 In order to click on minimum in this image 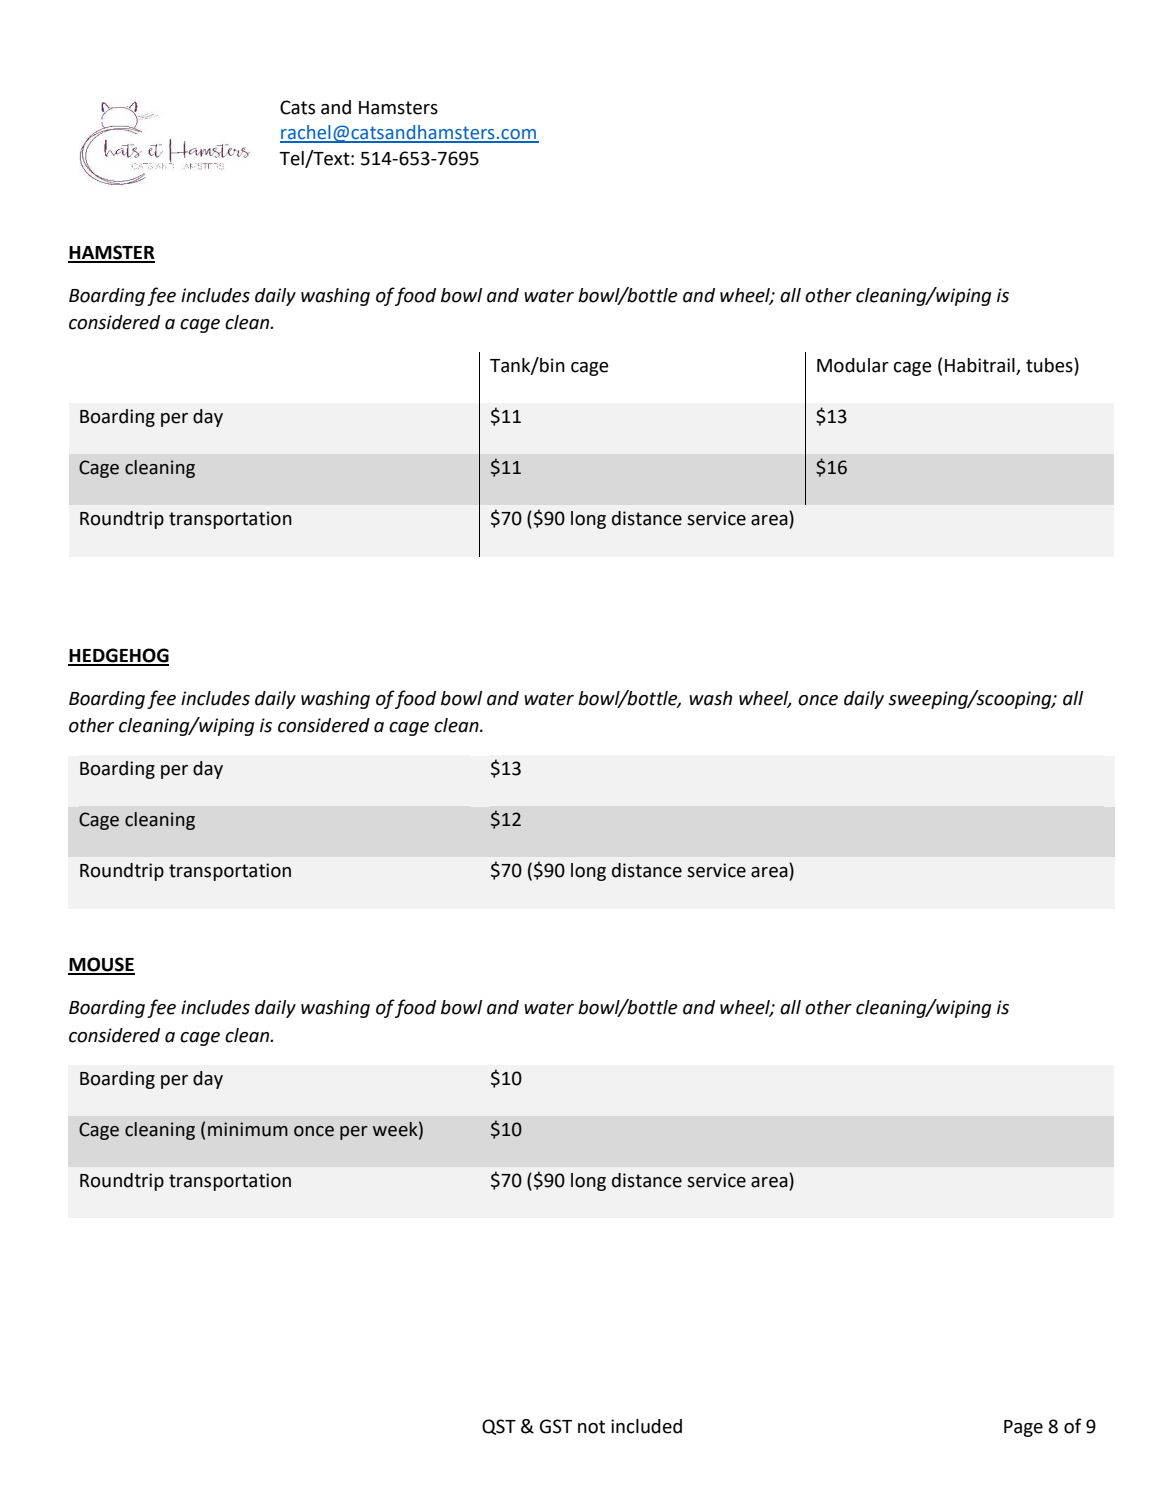, I will do `click(248, 1129)`.
